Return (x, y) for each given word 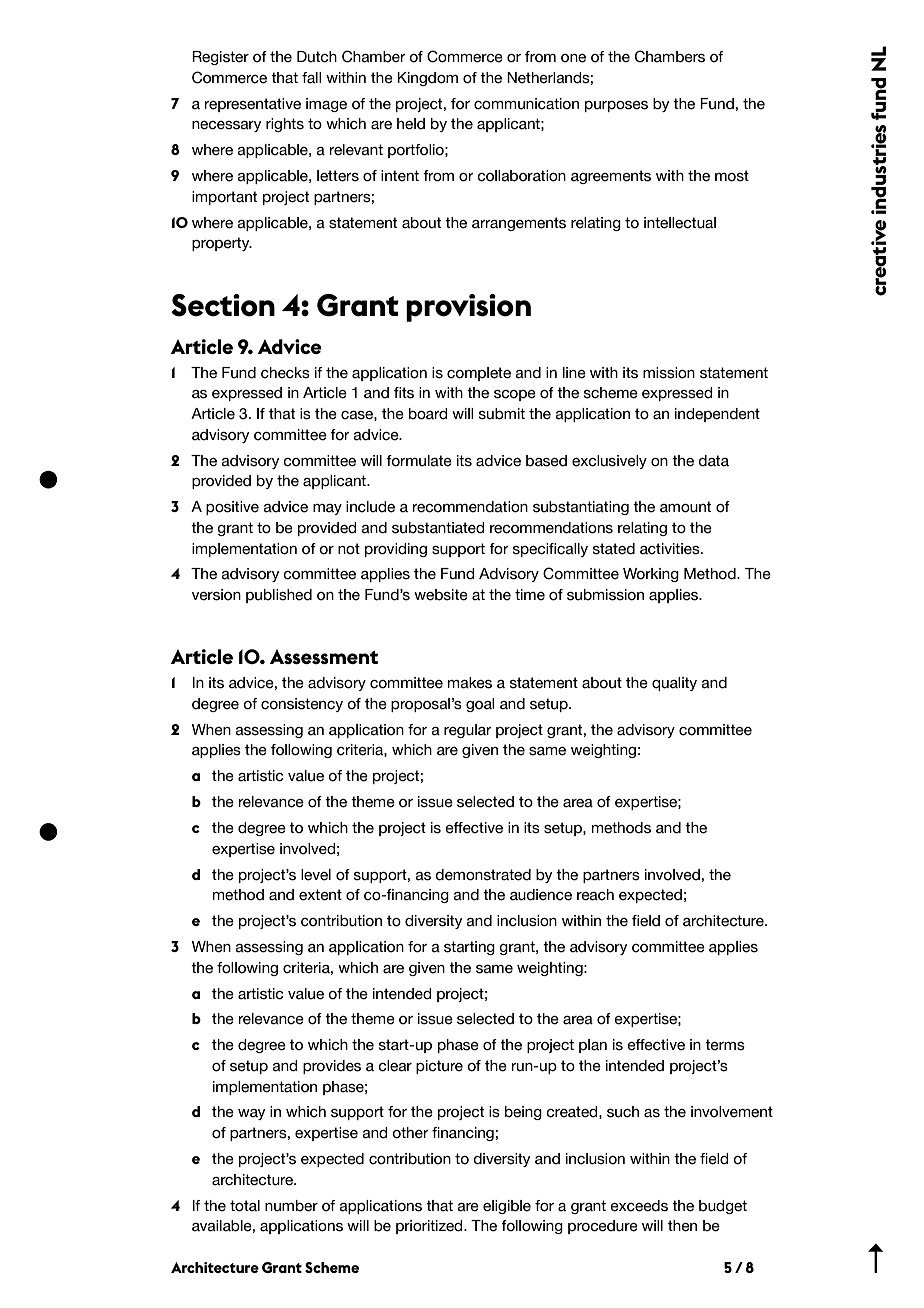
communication (526, 104)
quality (674, 684)
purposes (616, 106)
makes (470, 683)
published (279, 596)
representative (253, 105)
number (291, 1206)
